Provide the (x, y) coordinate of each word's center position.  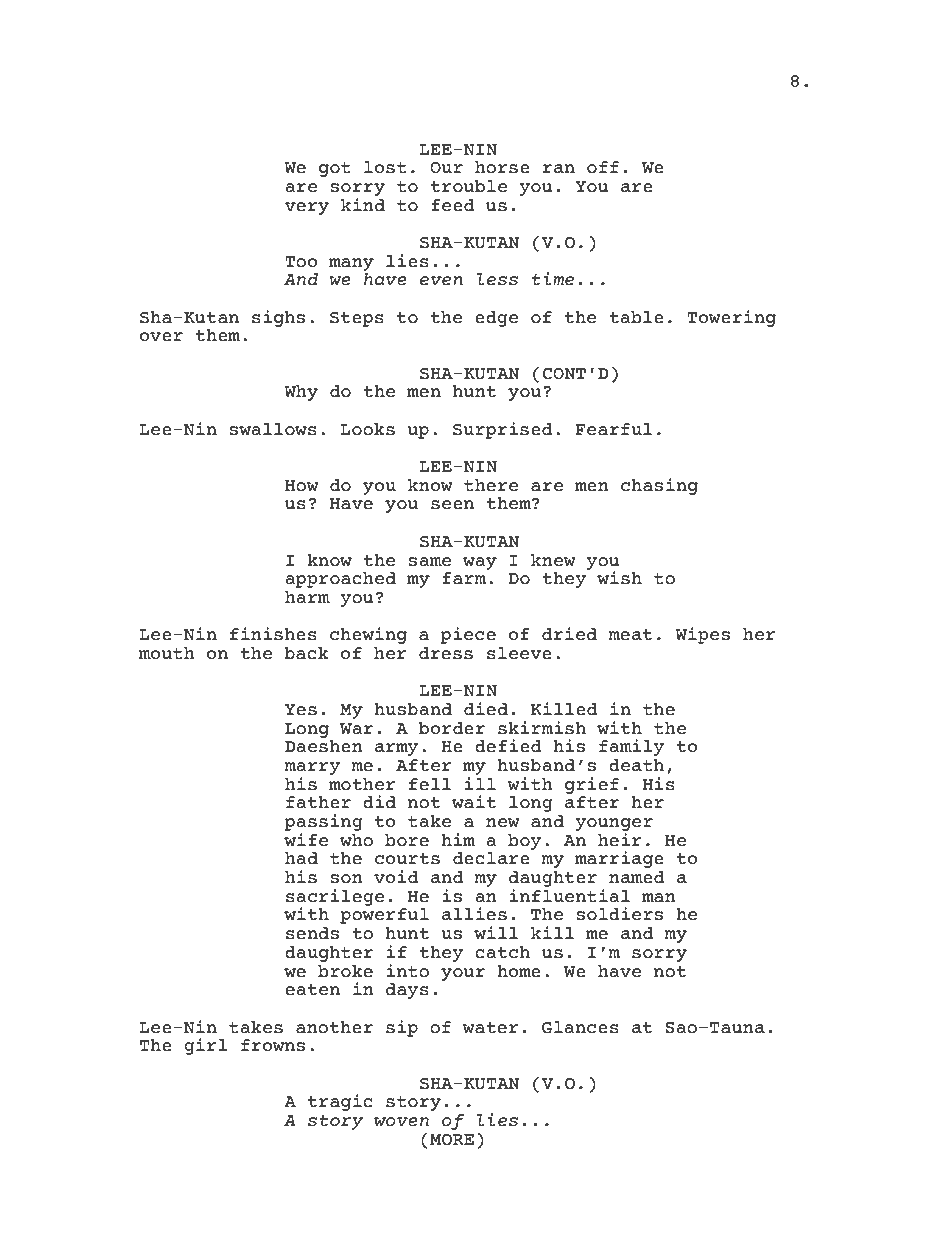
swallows (273, 429)
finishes (273, 634)
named (636, 877)
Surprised (502, 430)
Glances (580, 1027)
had (301, 858)
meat (630, 635)
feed (452, 205)
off (603, 167)
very (307, 208)
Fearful (613, 429)
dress (446, 653)
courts (407, 859)
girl (206, 1046)
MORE (452, 1140)
